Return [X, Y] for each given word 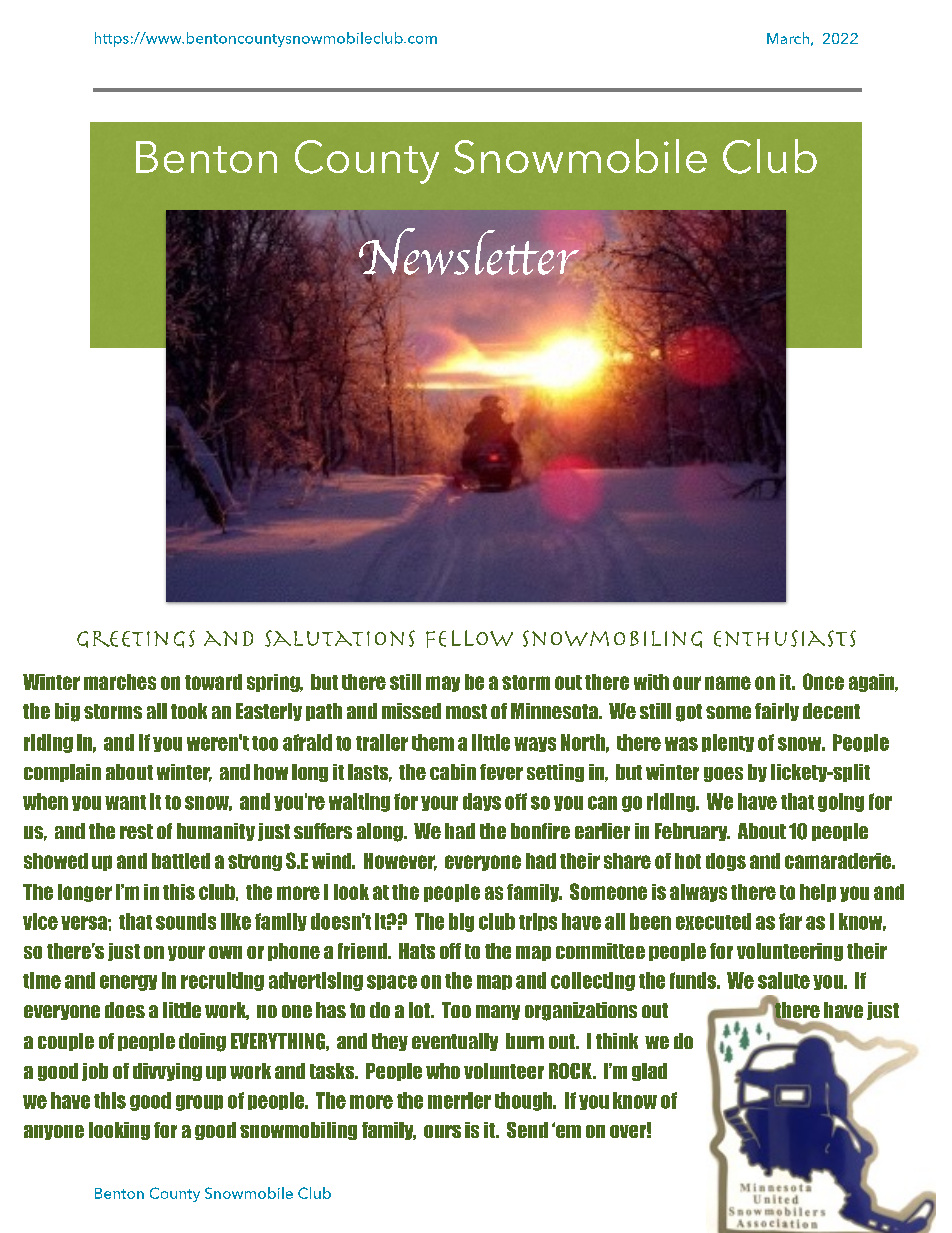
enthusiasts [785, 638]
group [199, 1103]
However [400, 862]
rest [136, 831]
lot [420, 1010]
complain [62, 773]
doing [202, 1042]
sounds [186, 921]
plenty [728, 743]
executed [713, 921]
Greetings [136, 639]
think [617, 1041]
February [692, 832]
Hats [417, 951]
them [433, 742]
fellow [469, 639]
